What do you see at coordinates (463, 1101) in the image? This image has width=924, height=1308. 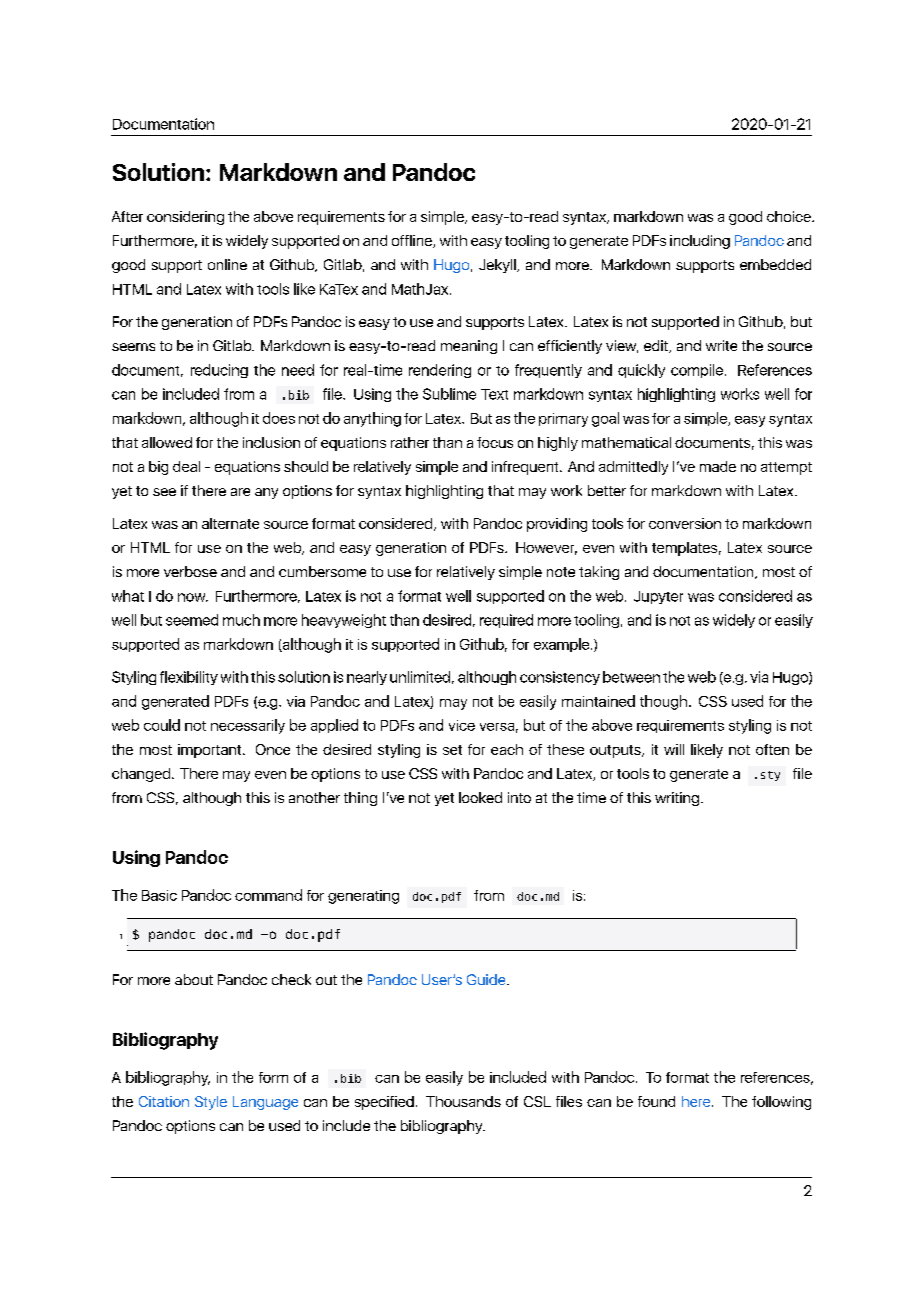 I see `Thousands` at bounding box center [463, 1101].
